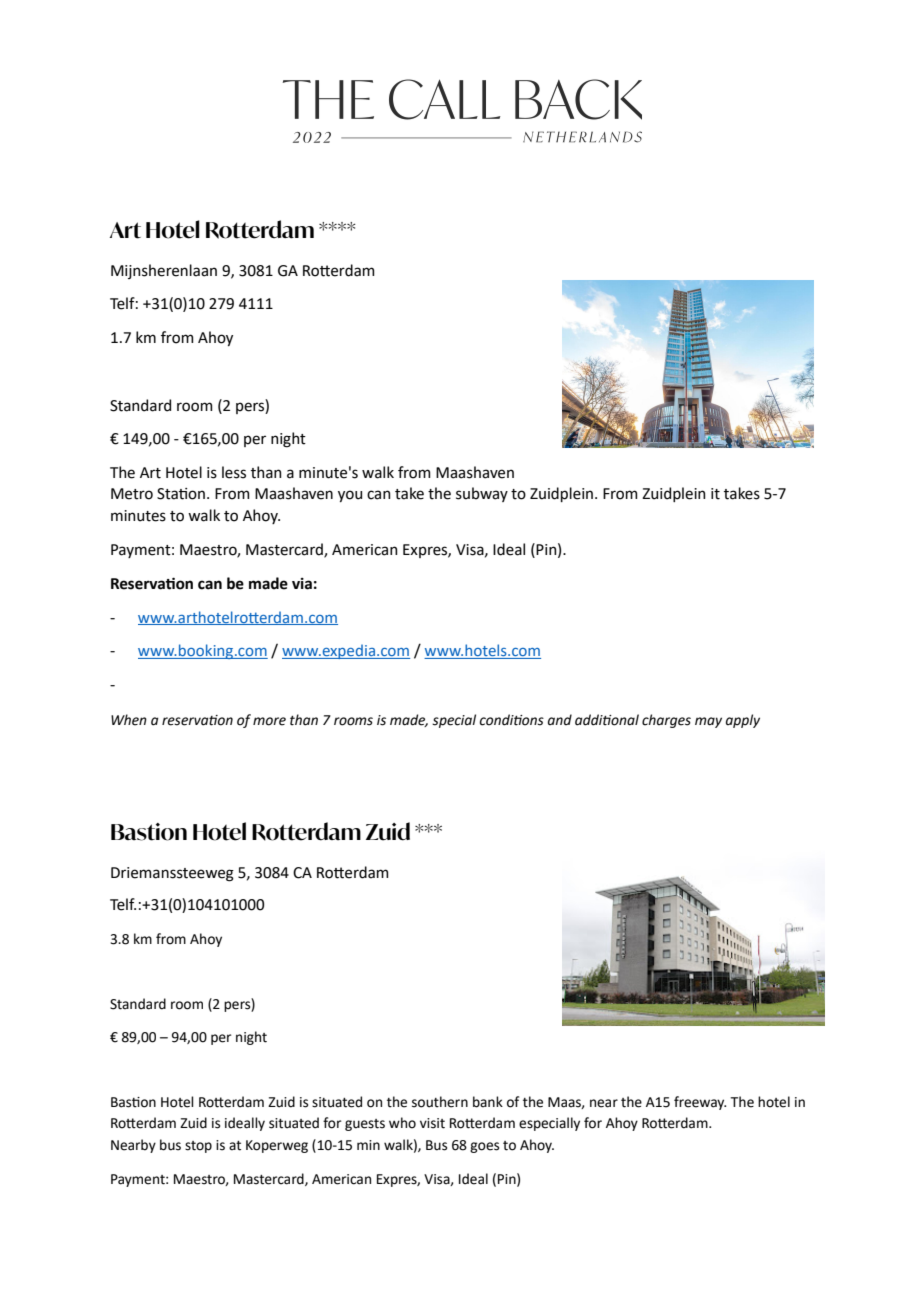 The width and height of the screenshot is (924, 1308). Describe the element at coordinates (700, 1103) in the screenshot. I see `freeway` at that location.
